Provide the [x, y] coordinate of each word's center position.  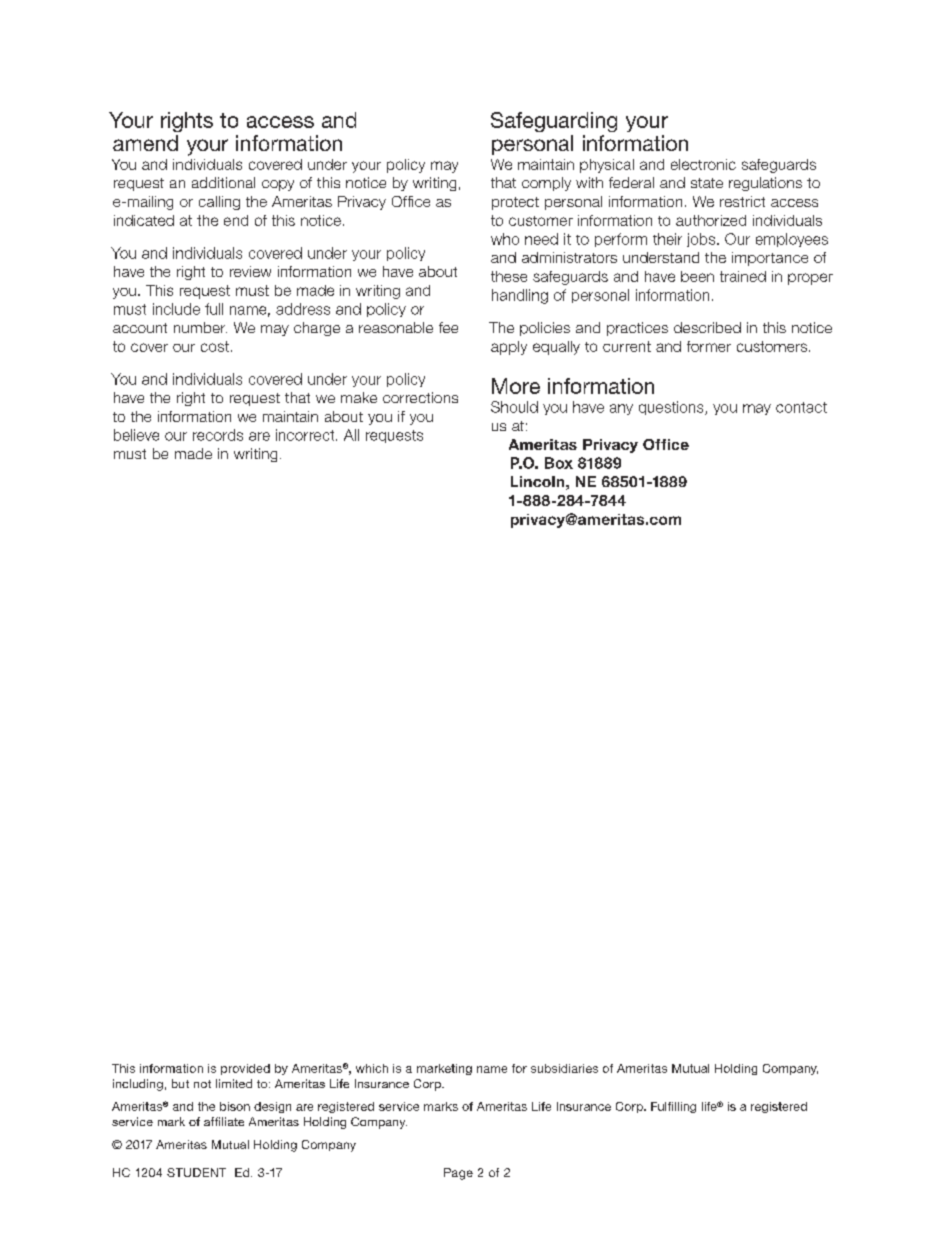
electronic [703, 164]
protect [515, 203]
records [218, 435]
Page [458, 1174]
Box [559, 463]
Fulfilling [673, 1107]
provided [245, 1069]
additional [223, 182]
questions [672, 408]
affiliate [224, 1121]
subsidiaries [564, 1068]
